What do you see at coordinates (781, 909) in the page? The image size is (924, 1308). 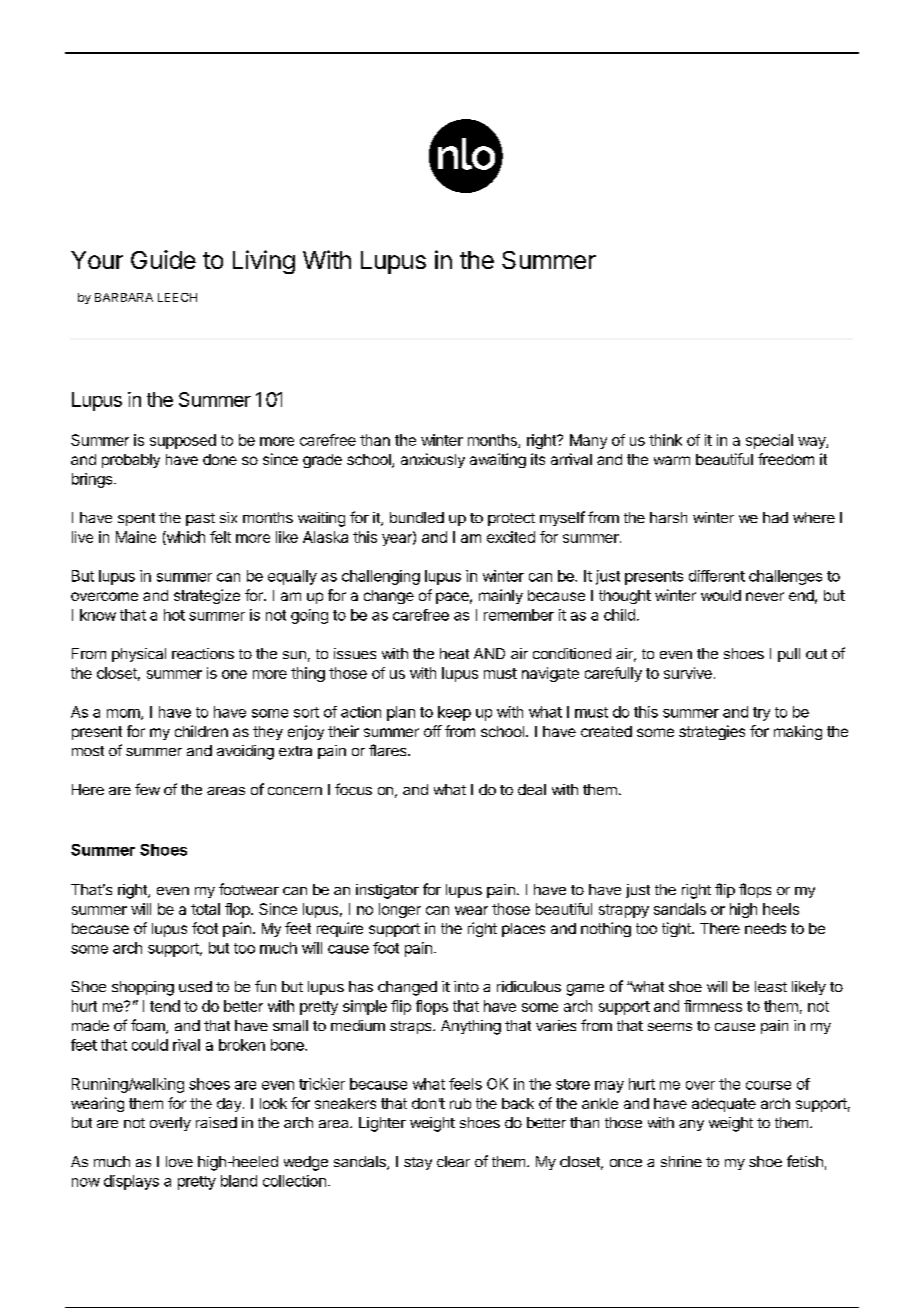 I see `heels` at bounding box center [781, 909].
